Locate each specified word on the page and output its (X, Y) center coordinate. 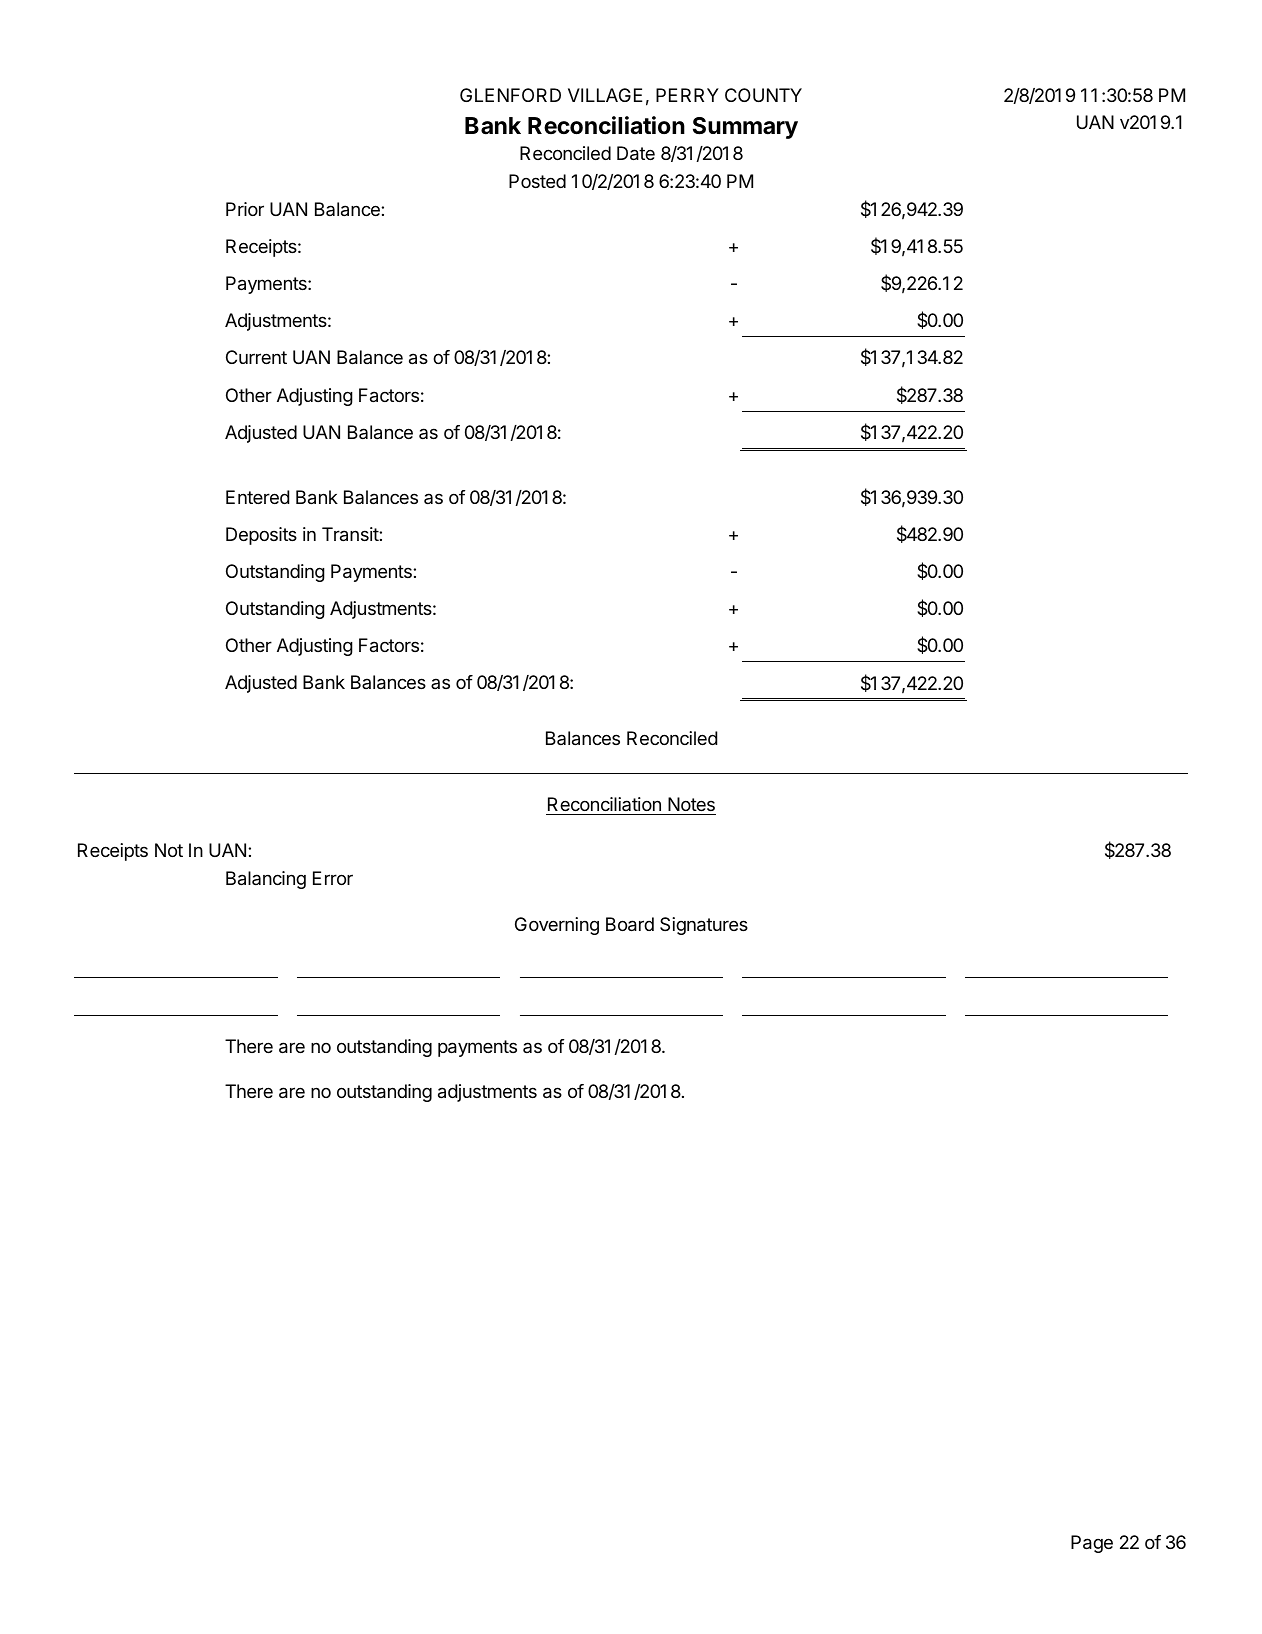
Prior (245, 209)
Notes (691, 804)
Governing (557, 926)
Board (630, 924)
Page (1092, 1544)
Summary (745, 128)
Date (636, 153)
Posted (537, 181)
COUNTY (763, 95)
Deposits (261, 536)
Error (333, 878)
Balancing (266, 880)
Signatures (704, 926)
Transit (351, 534)
